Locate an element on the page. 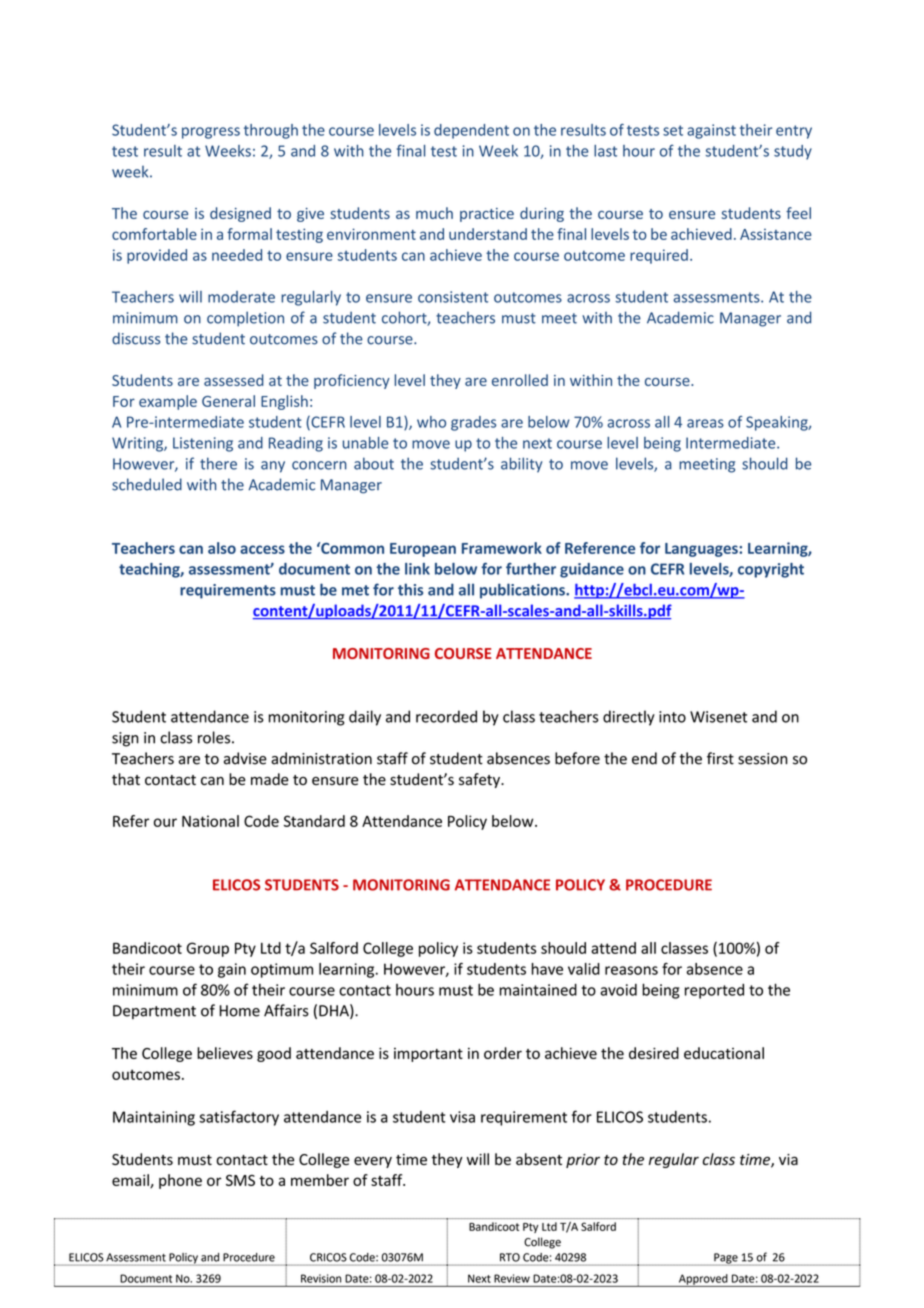  set is located at coordinates (673, 130).
